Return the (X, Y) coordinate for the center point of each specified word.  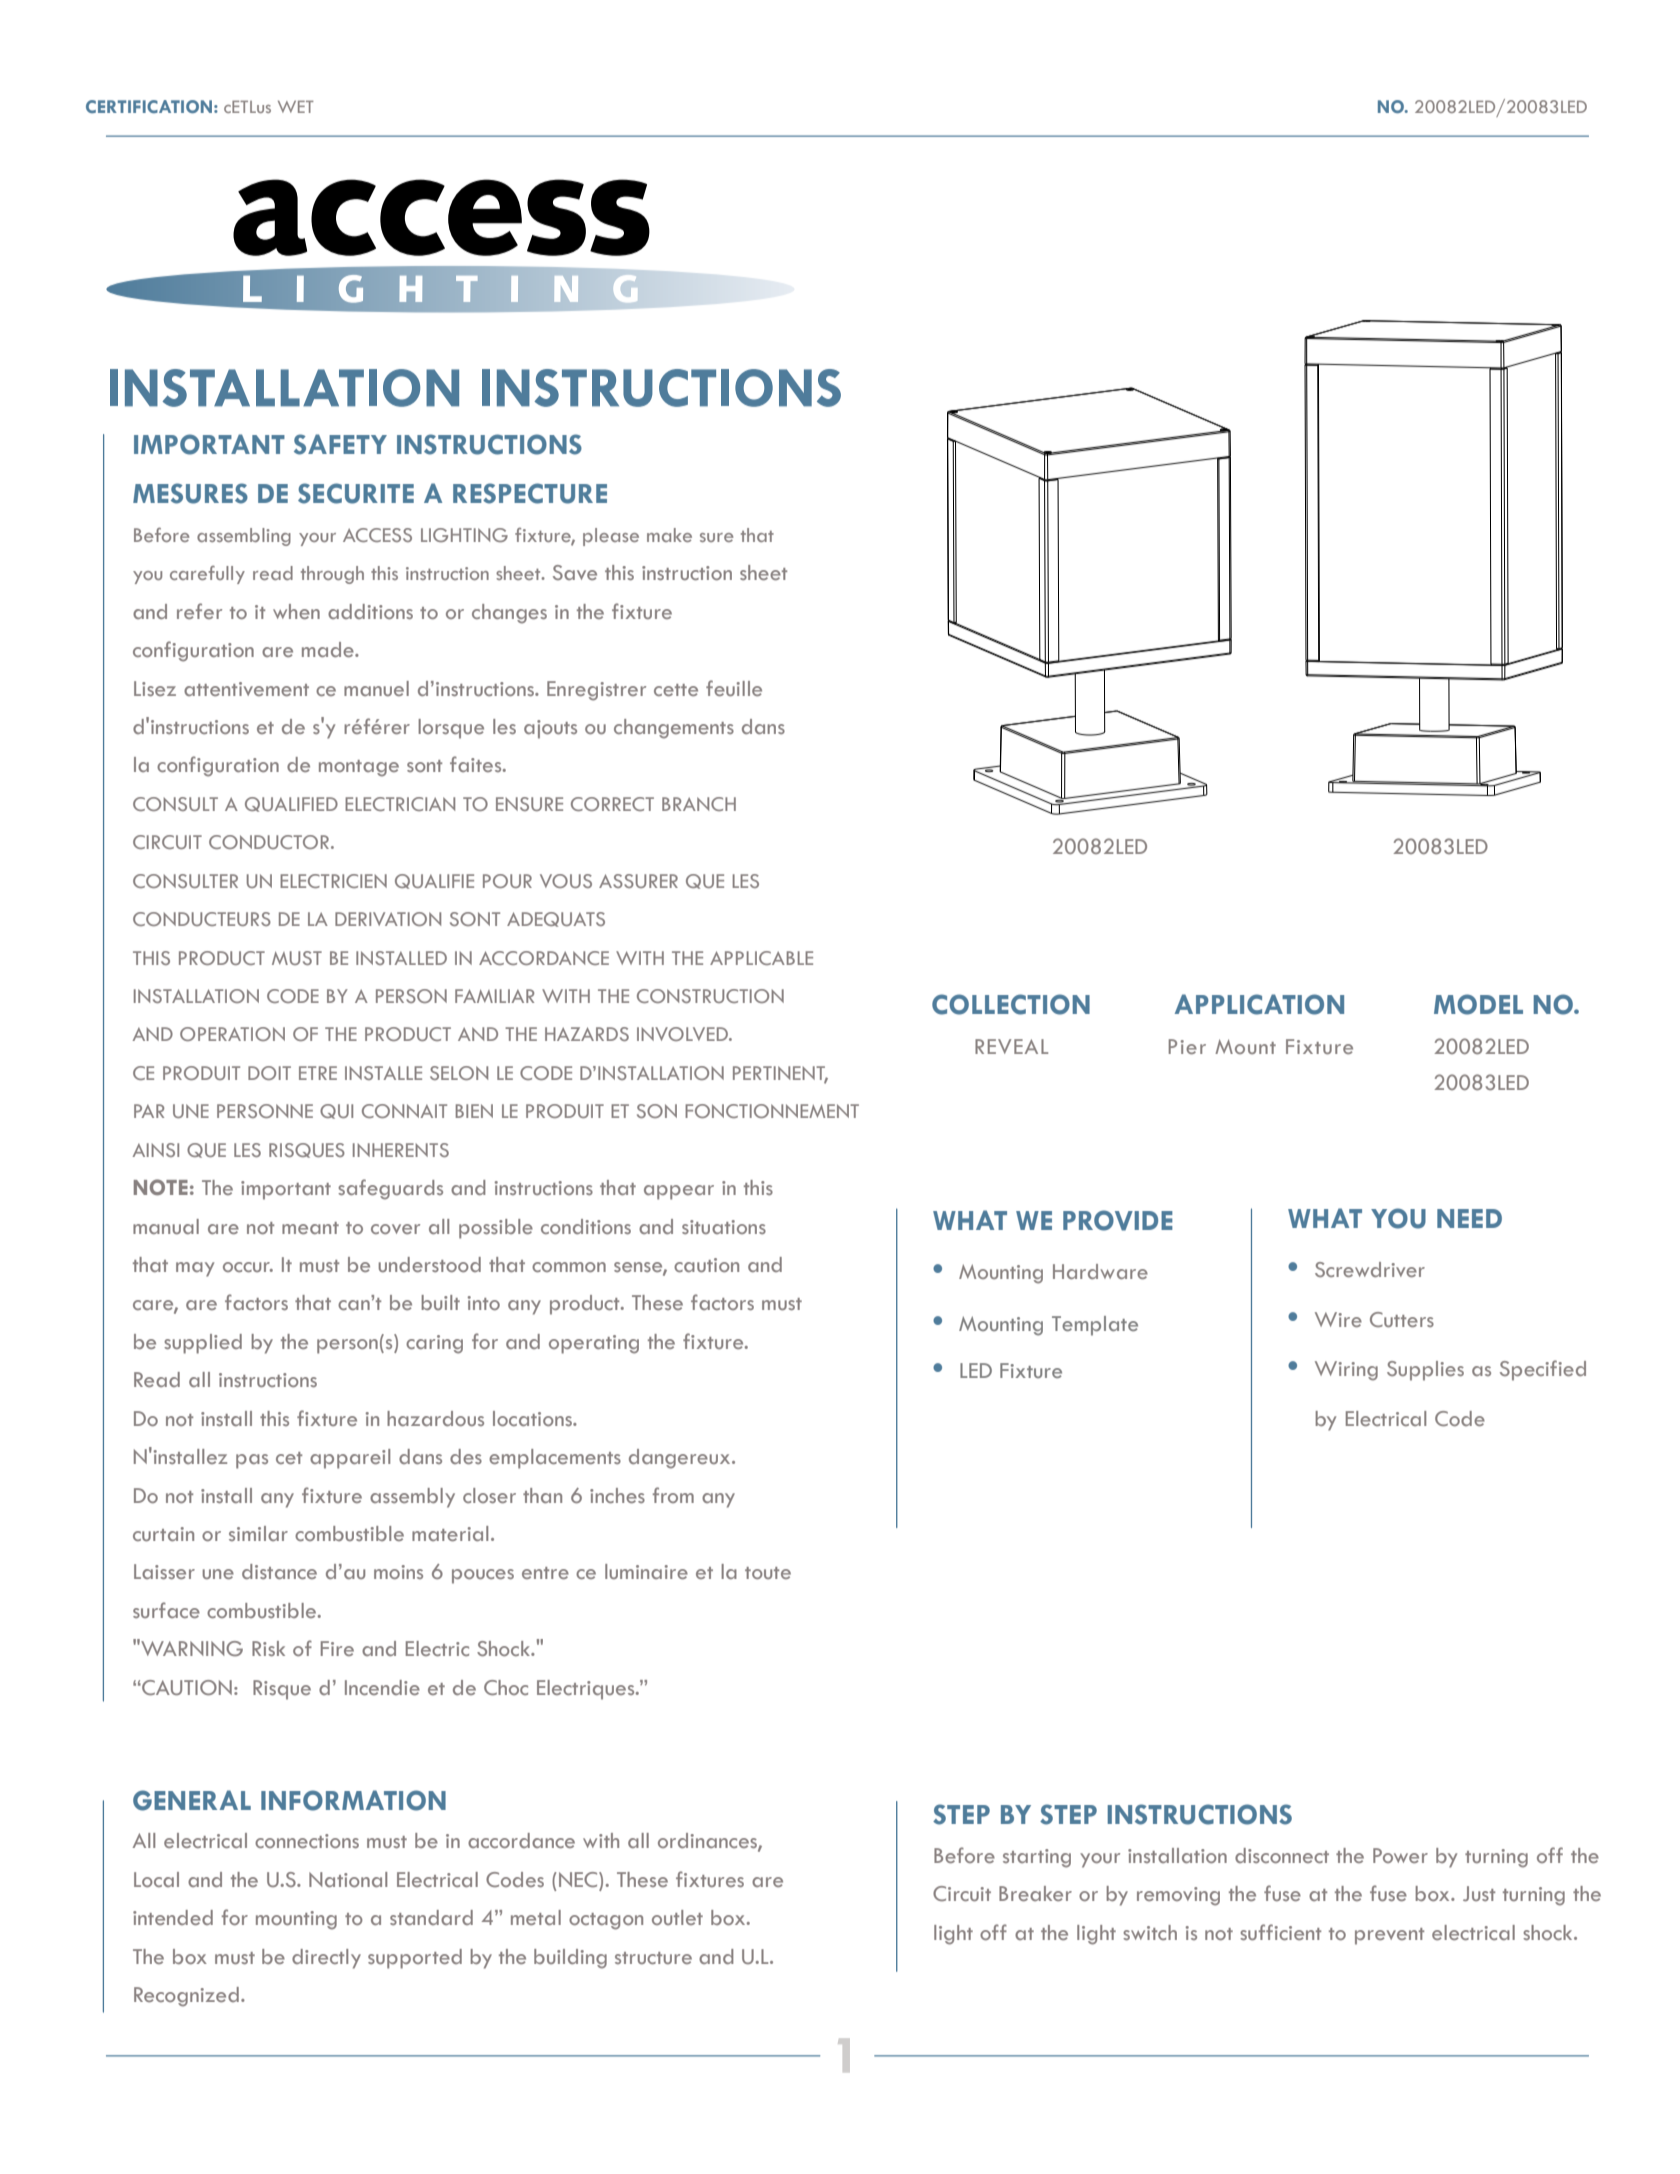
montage (359, 768)
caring (434, 1344)
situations (724, 1227)
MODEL (1478, 1004)
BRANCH (699, 804)
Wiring (1346, 1371)
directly (326, 1959)
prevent (1389, 1936)
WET (296, 106)
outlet (677, 1917)
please (611, 537)
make (669, 535)
